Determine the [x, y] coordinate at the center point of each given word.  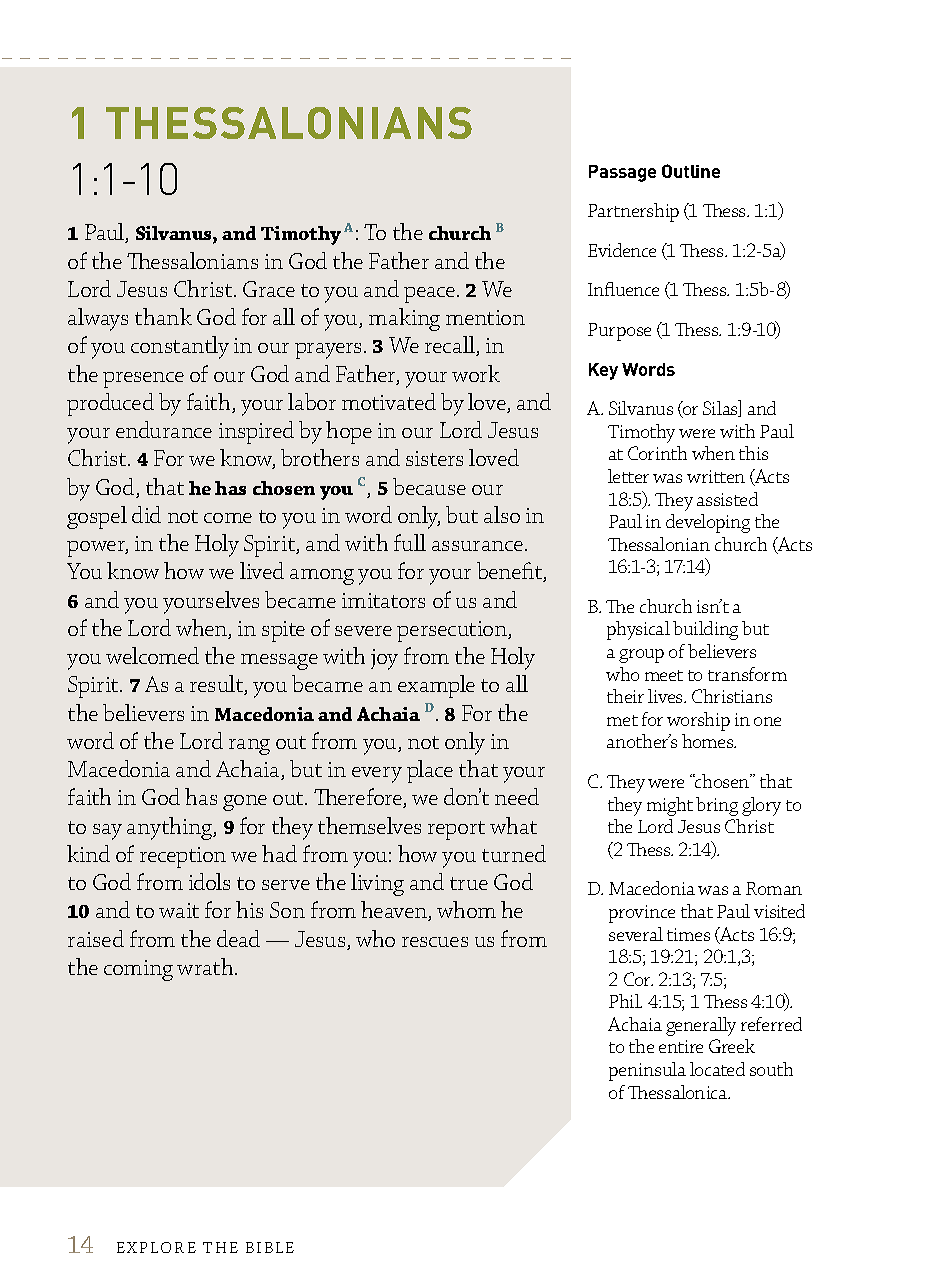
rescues [435, 942]
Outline [691, 171]
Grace [269, 289]
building [705, 630]
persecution [453, 631]
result [217, 685]
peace [431, 295]
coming [138, 970]
